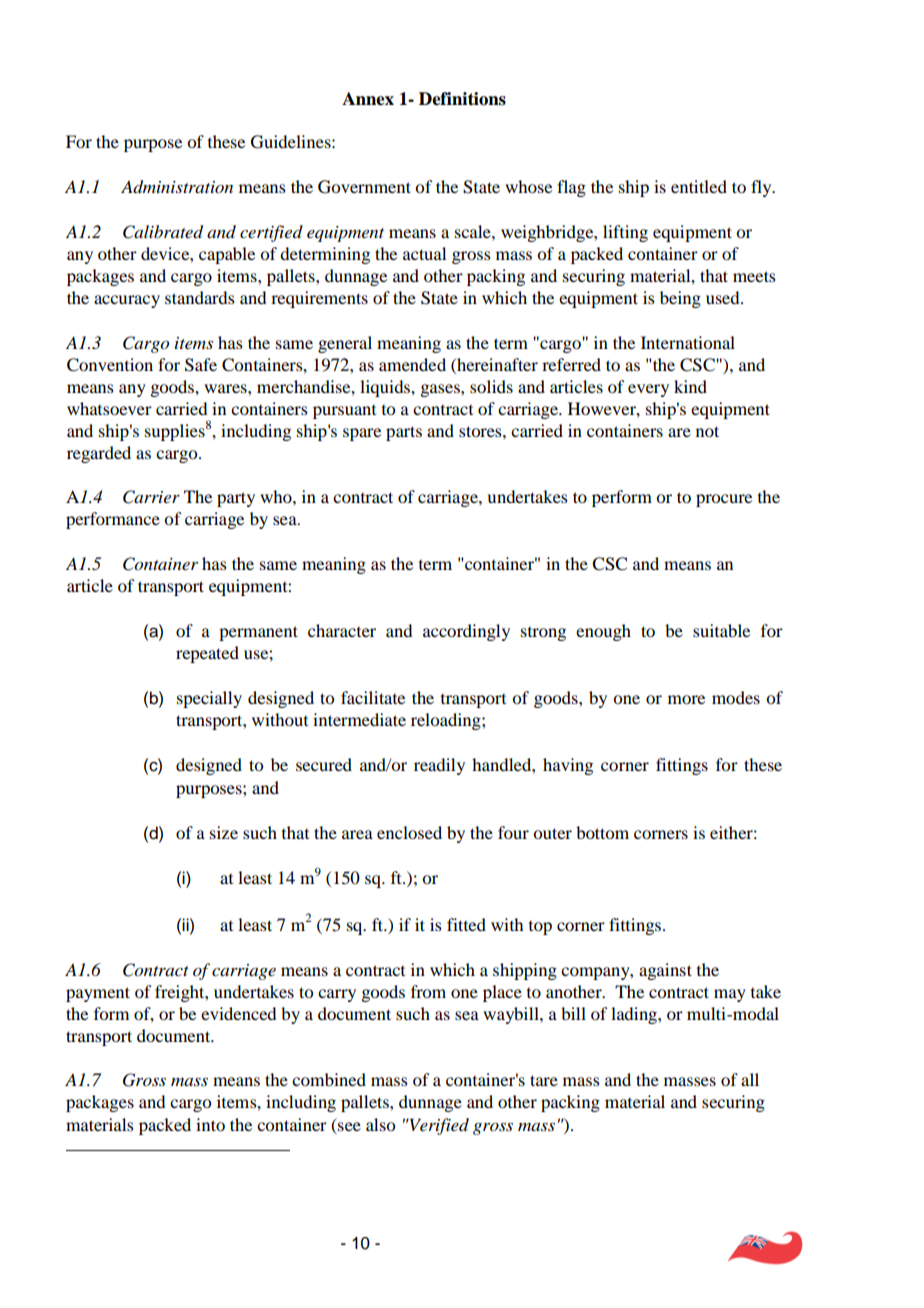 This screenshot has height=1308, width=924. I want to click on parts, so click(404, 433).
